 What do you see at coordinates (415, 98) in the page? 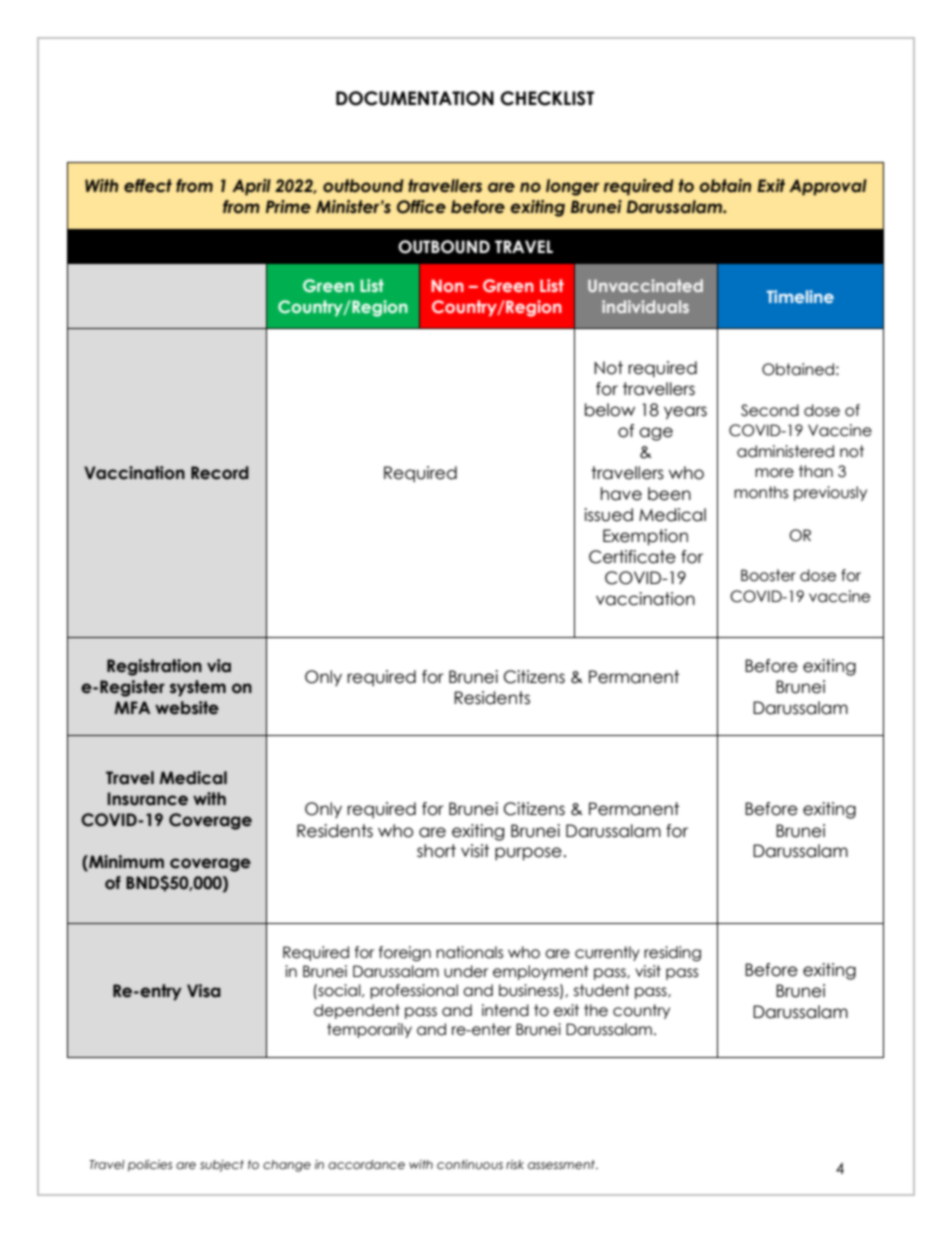
I see `DOCUMENTATION` at bounding box center [415, 98].
